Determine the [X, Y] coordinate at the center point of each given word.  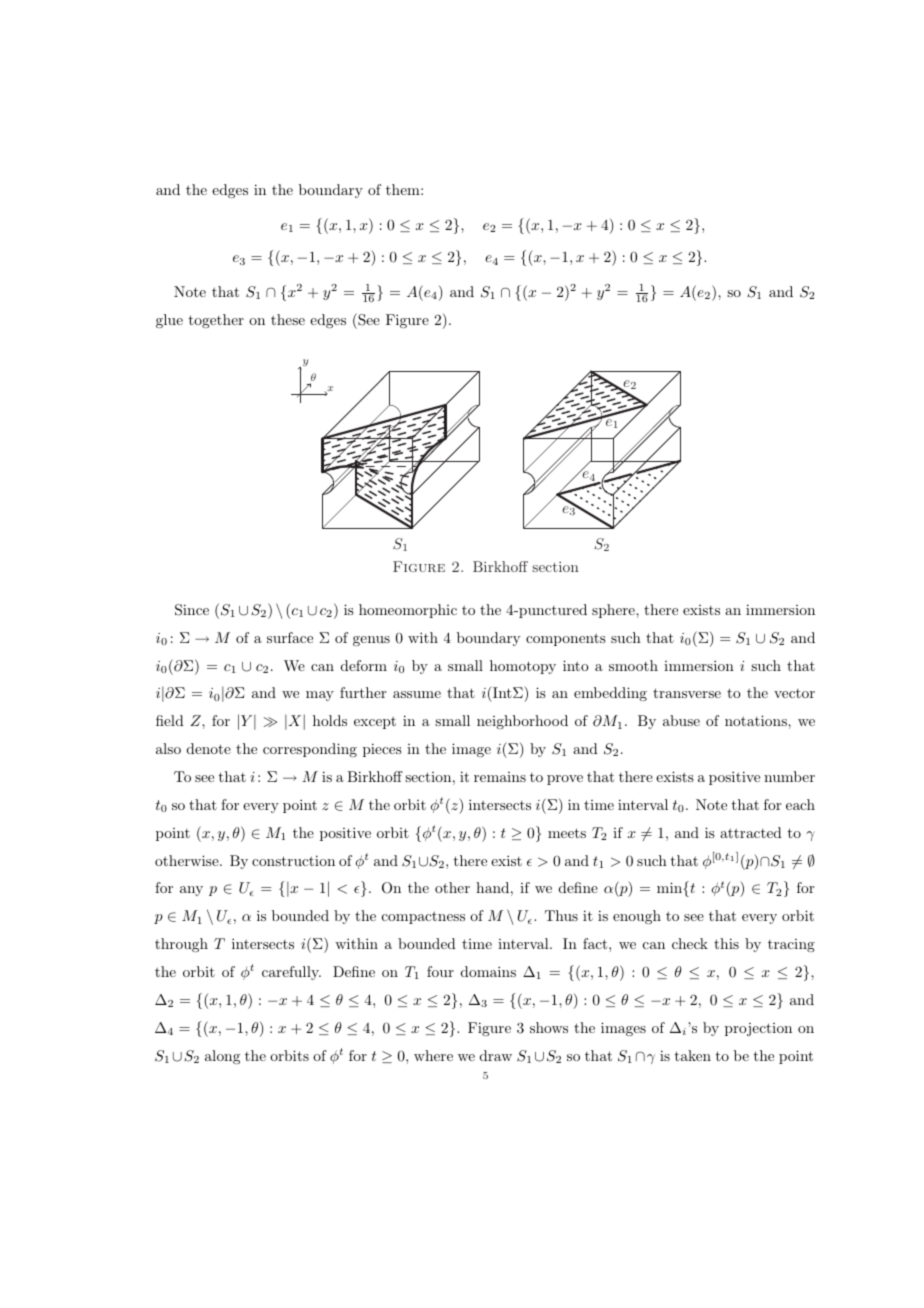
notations [757, 720]
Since [192, 610]
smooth [633, 665]
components [566, 639]
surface [290, 637]
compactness [423, 917]
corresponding [310, 750]
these [288, 319]
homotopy [523, 667]
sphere [614, 611]
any [191, 891]
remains [500, 777]
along [222, 1057]
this [726, 943]
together [216, 321]
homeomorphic [408, 611]
